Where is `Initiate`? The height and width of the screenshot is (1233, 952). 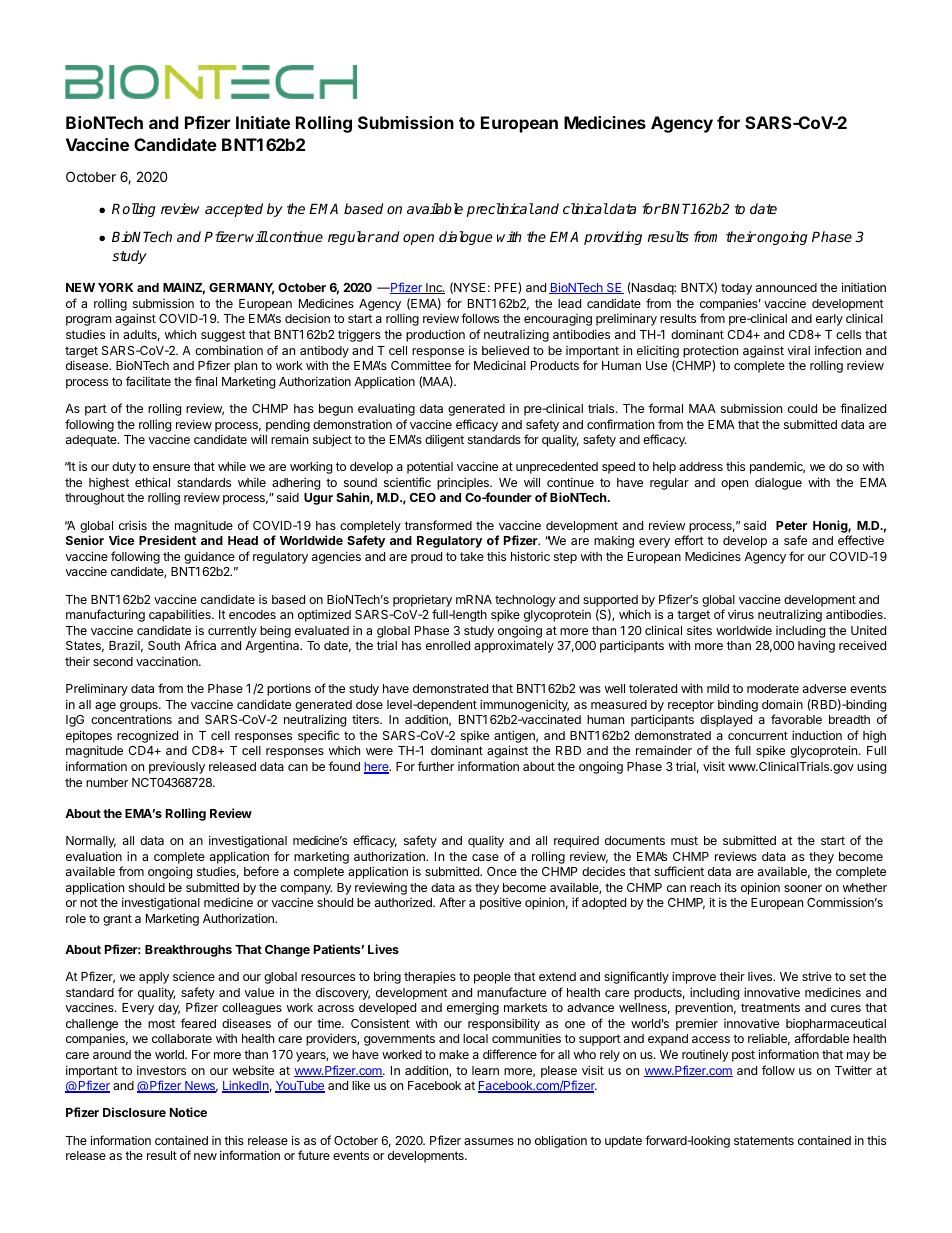
Initiate is located at coordinates (263, 122).
